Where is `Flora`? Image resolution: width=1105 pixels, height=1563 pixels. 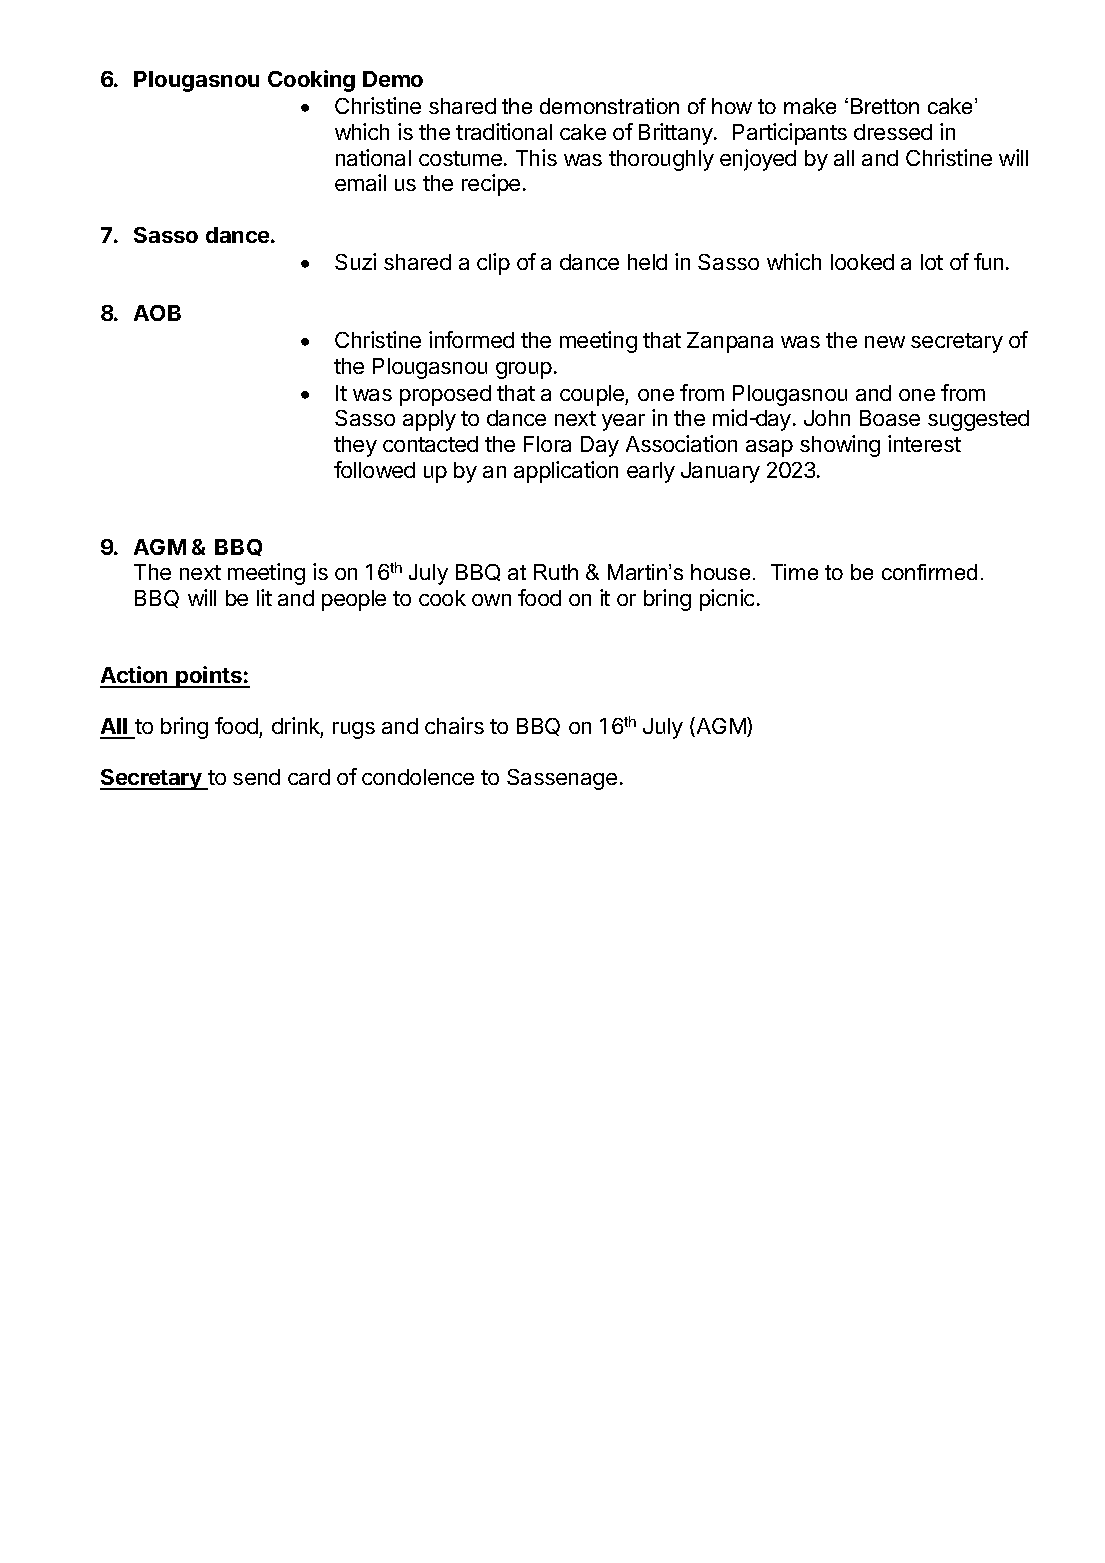
Flora is located at coordinates (547, 444).
